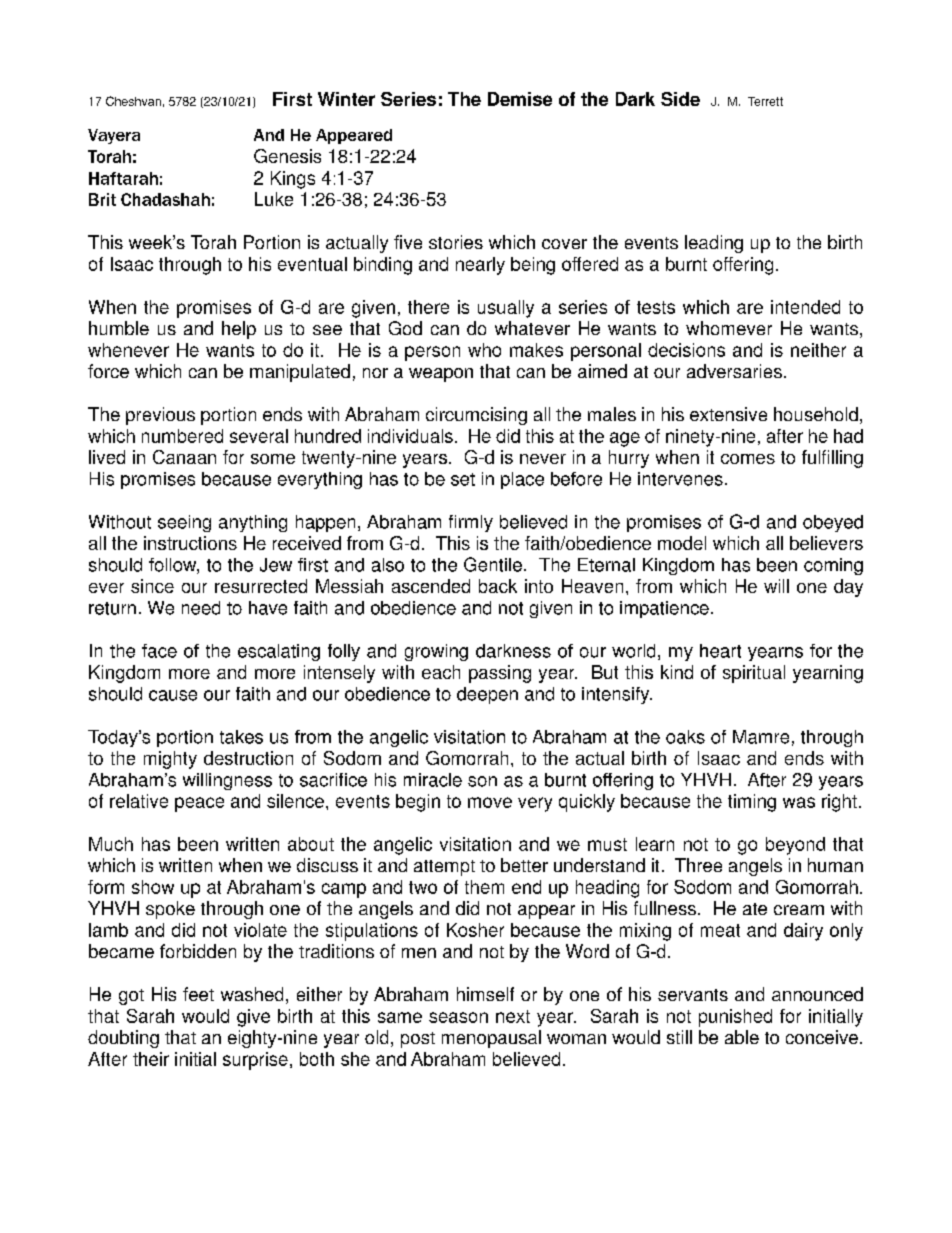 Image resolution: width=952 pixels, height=1233 pixels. I want to click on timing, so click(752, 803).
